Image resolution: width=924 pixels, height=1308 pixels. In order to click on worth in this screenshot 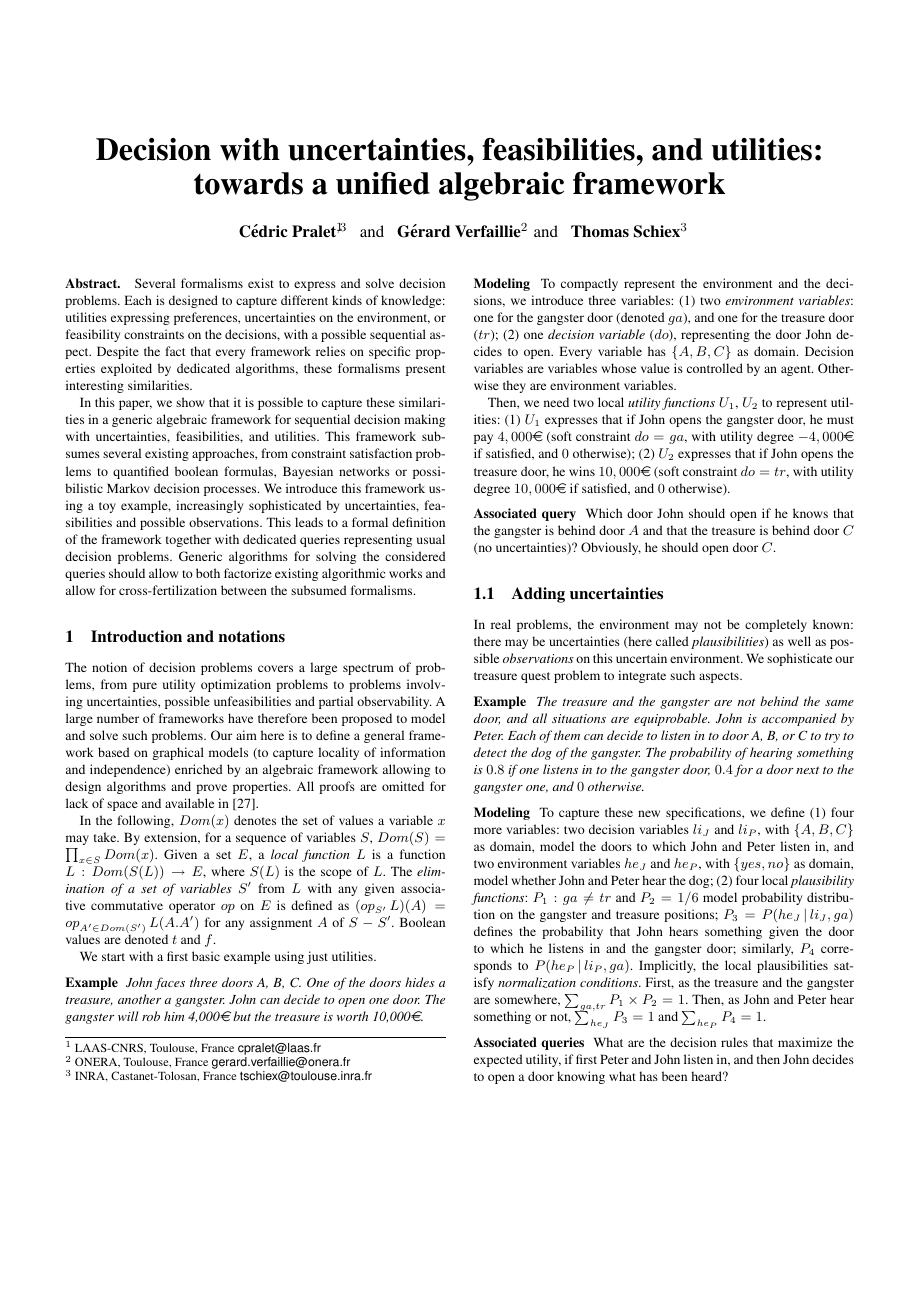, I will do `click(352, 1016)`.
